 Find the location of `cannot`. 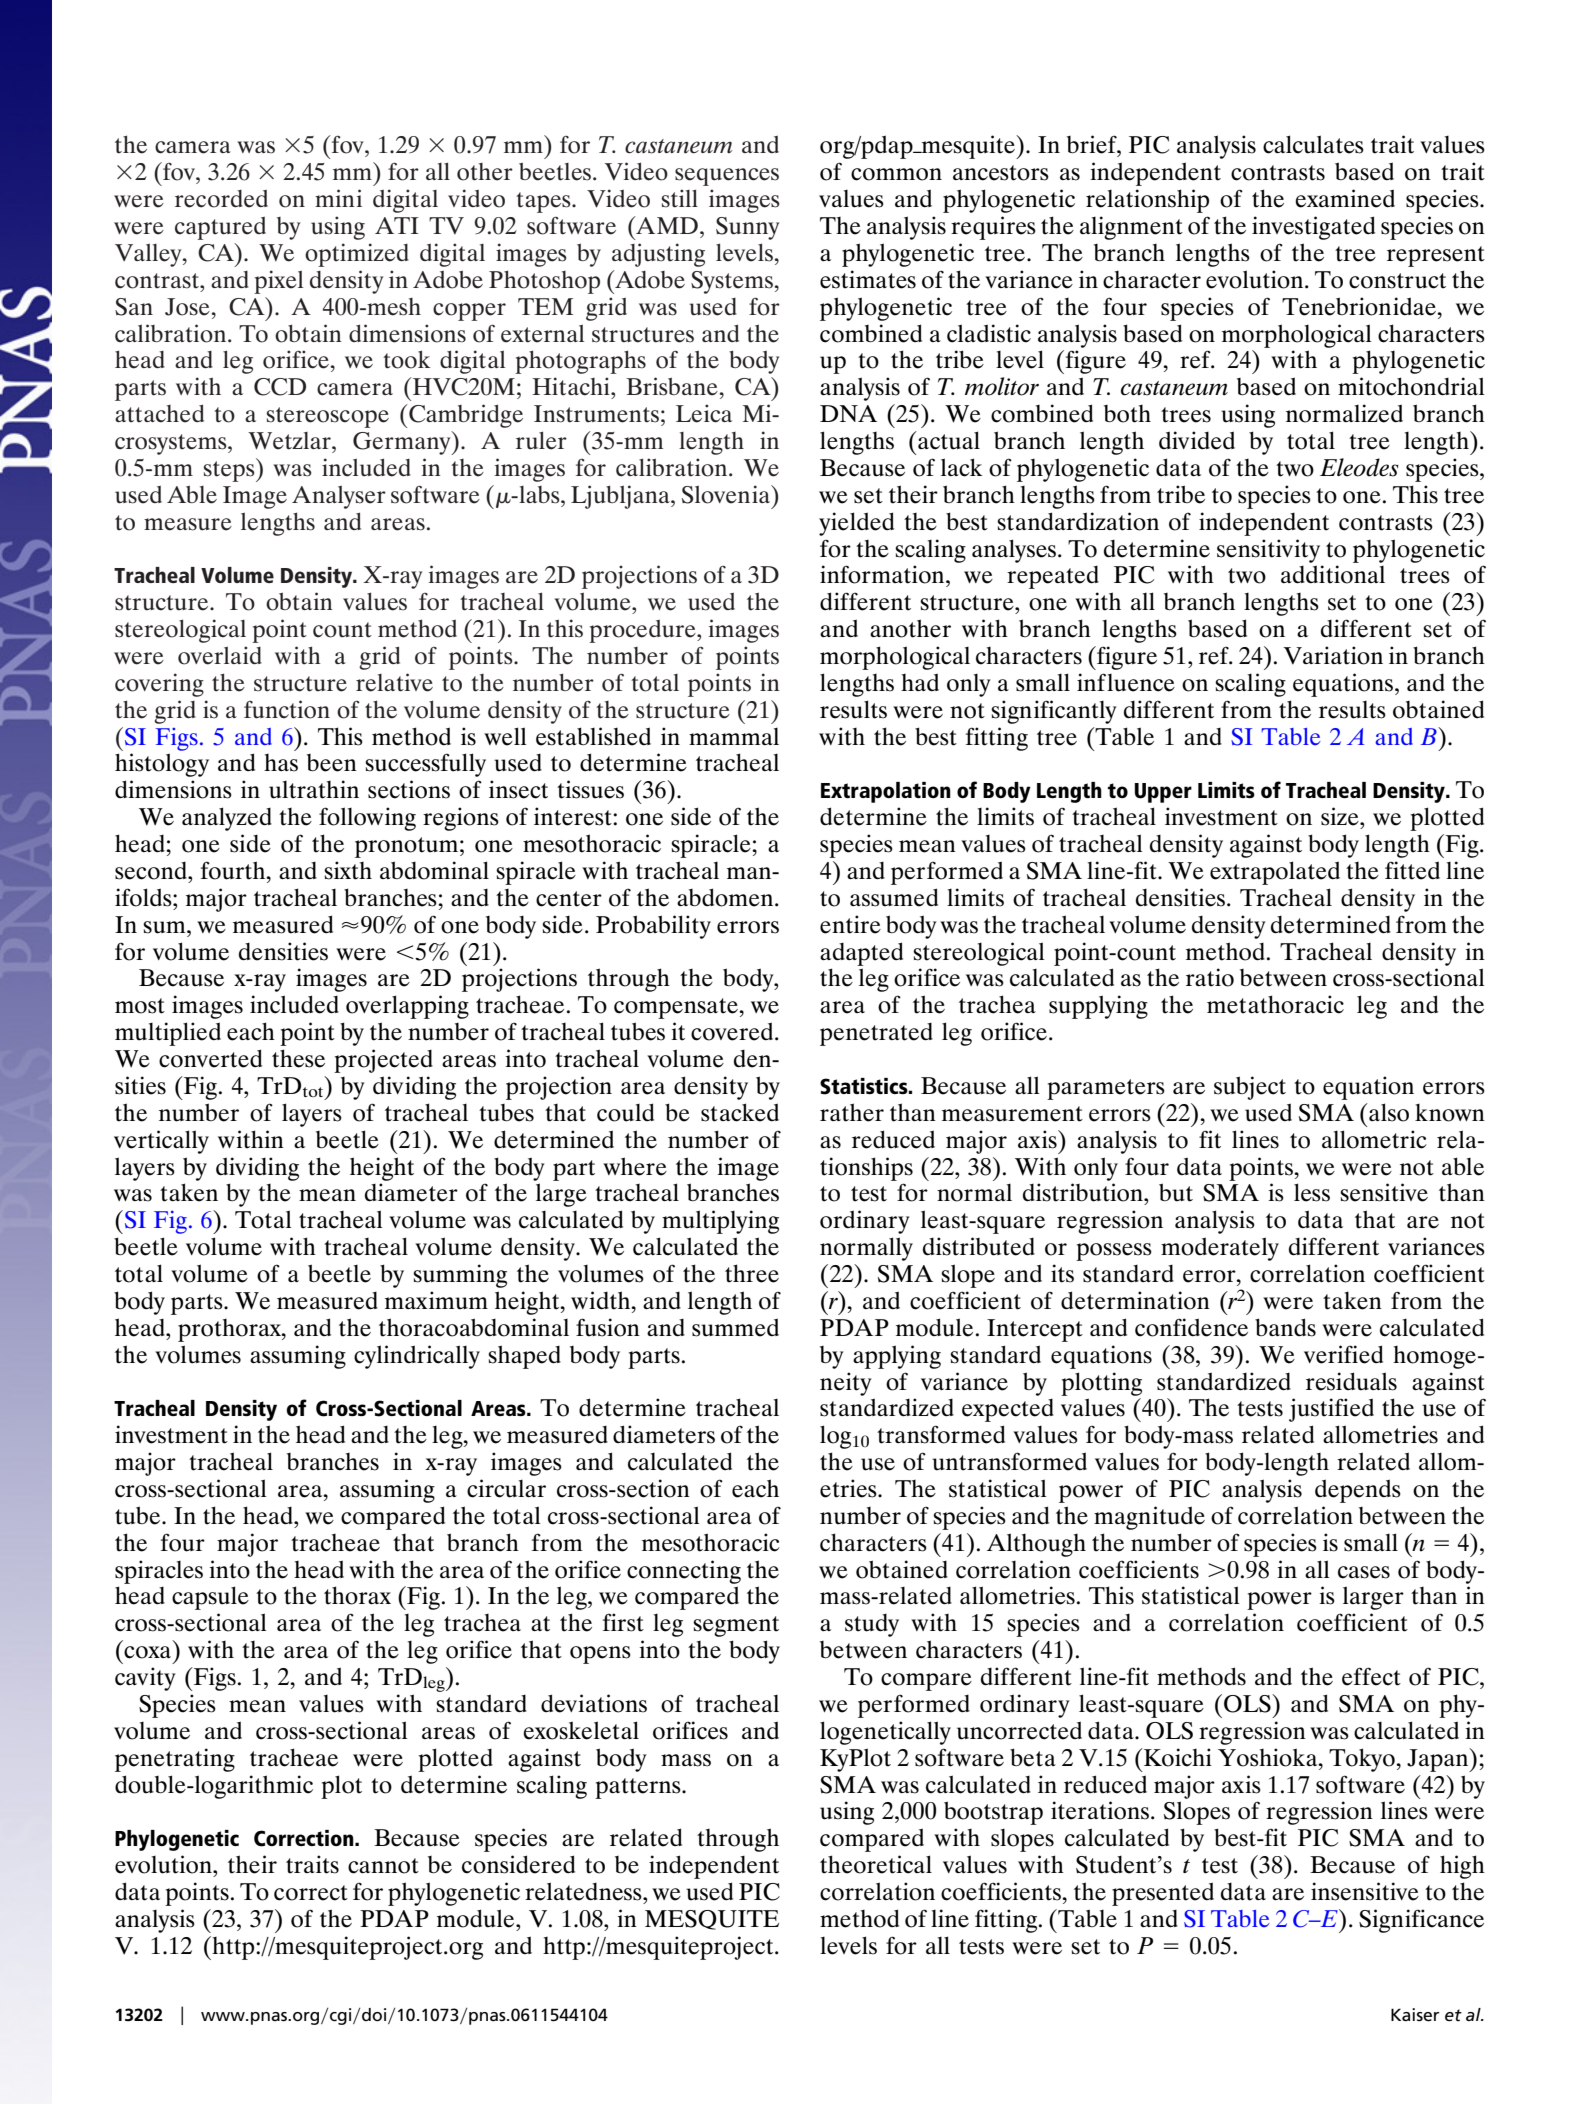

cannot is located at coordinates (383, 1866).
